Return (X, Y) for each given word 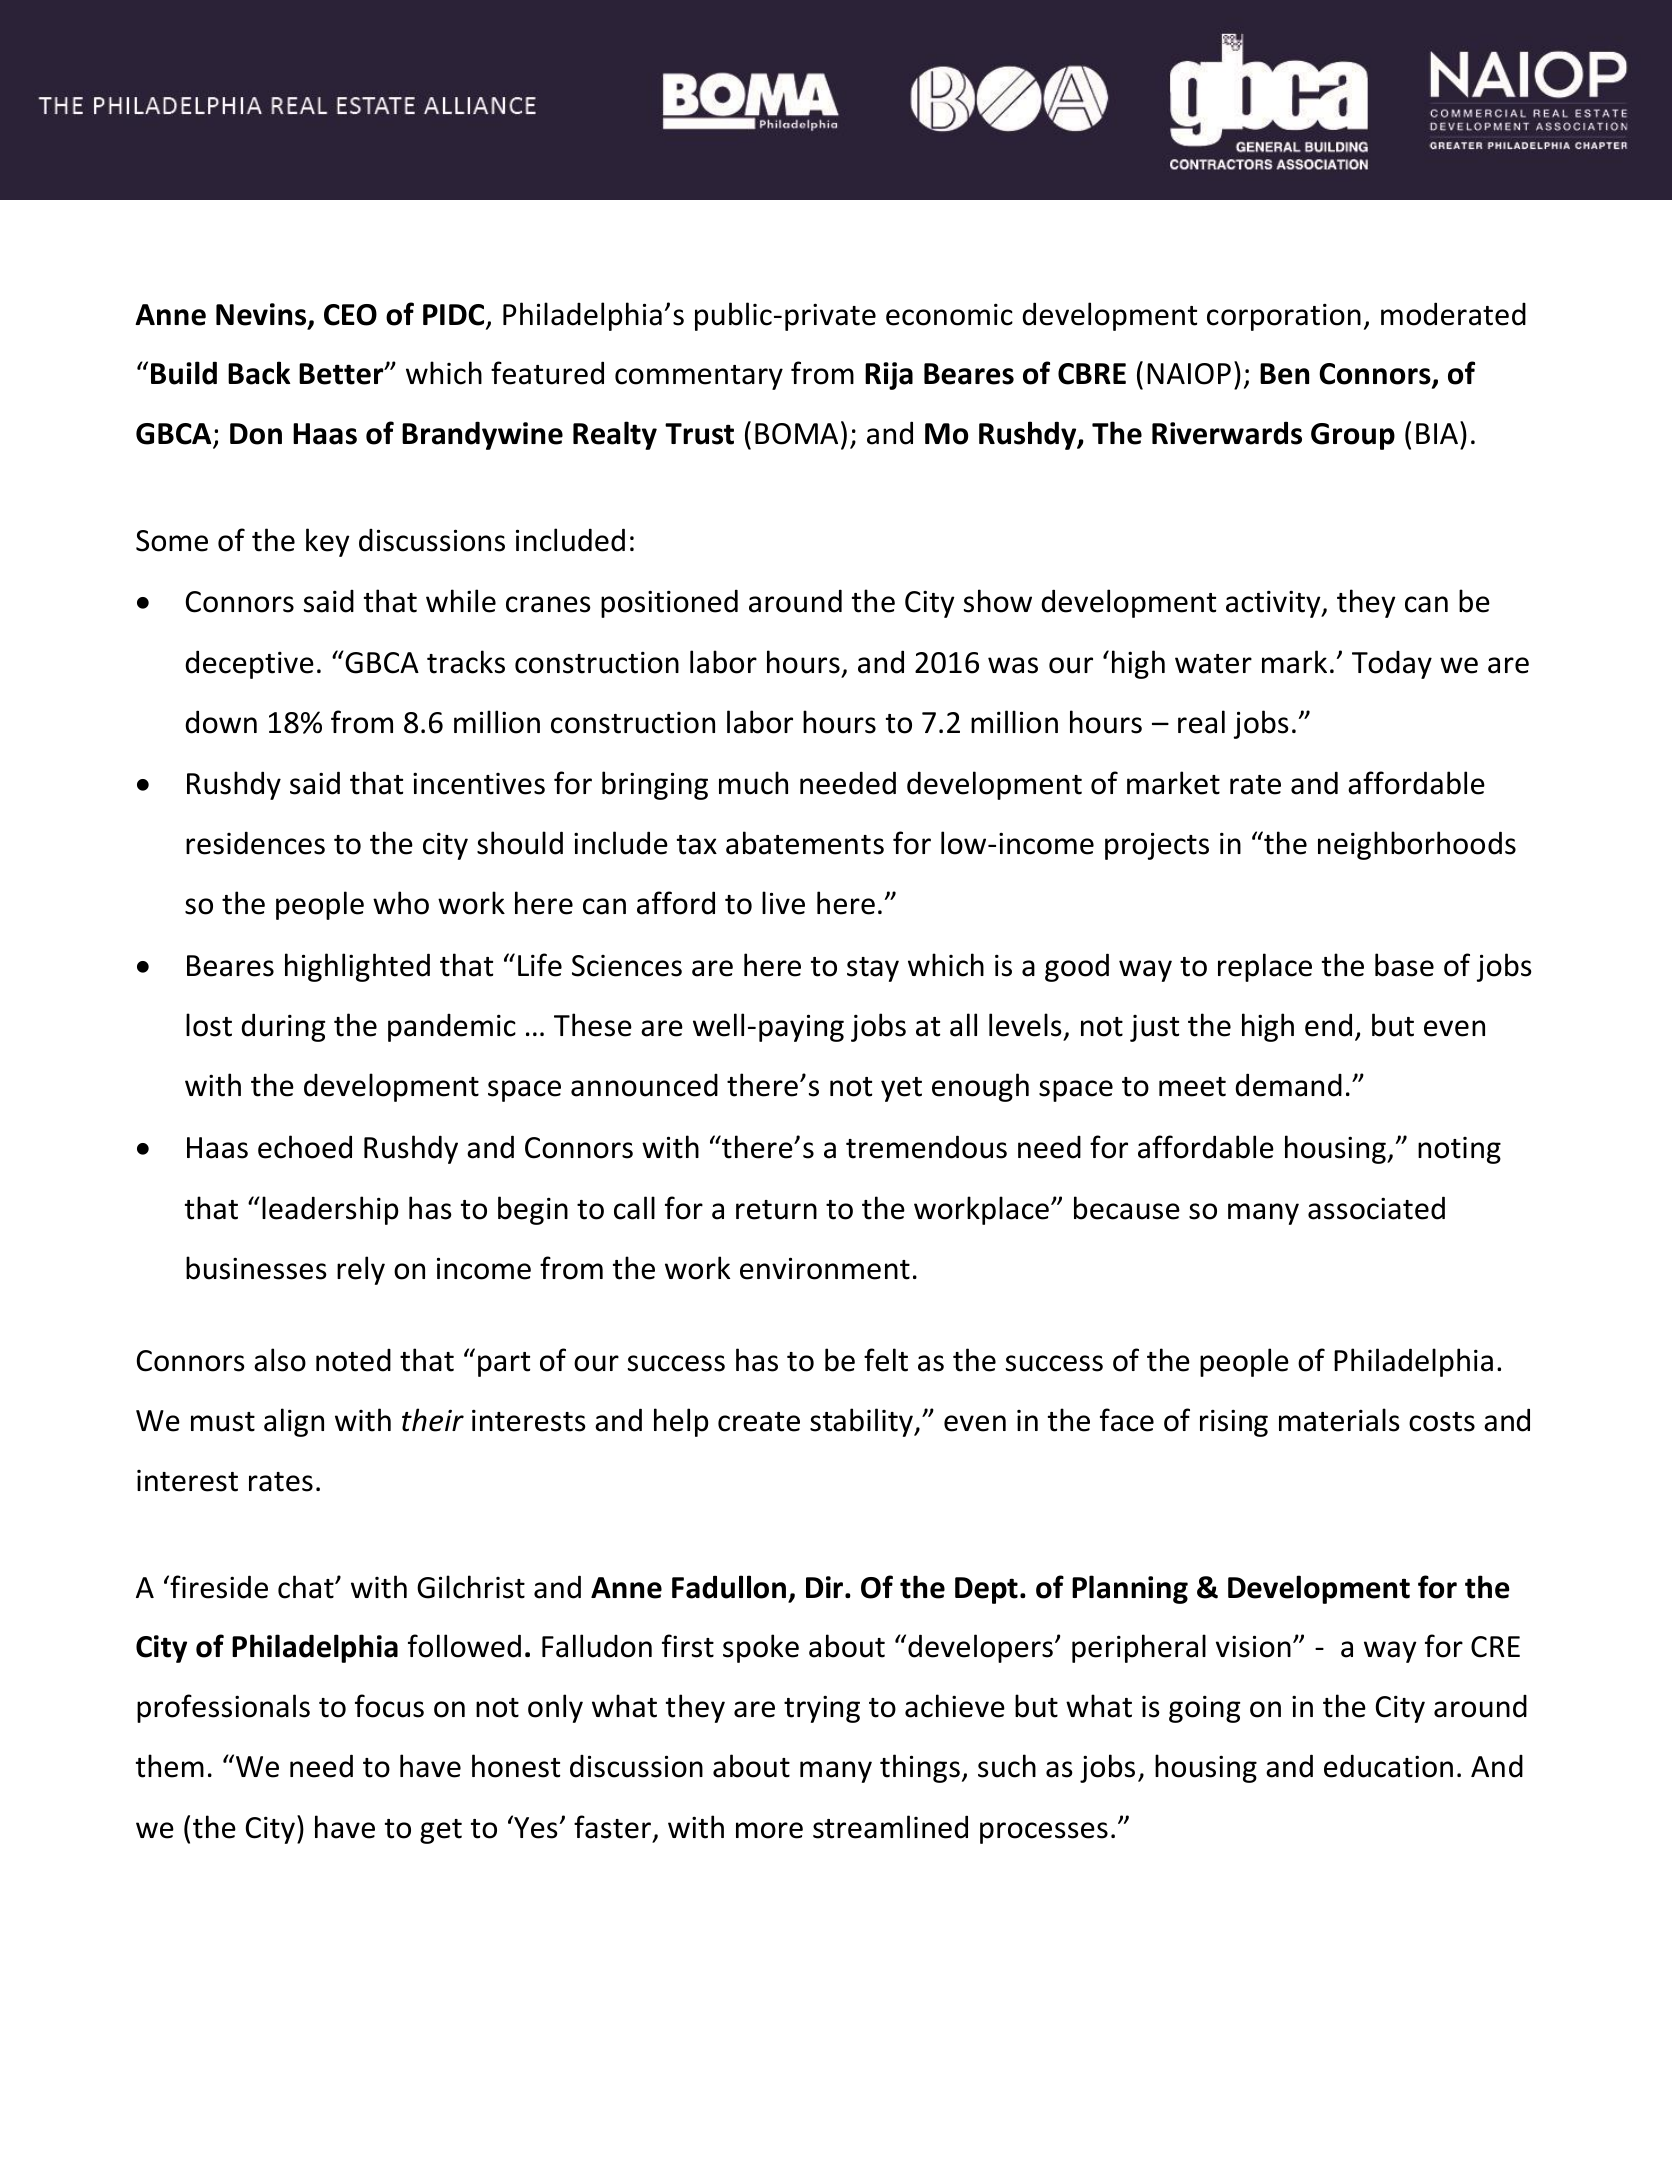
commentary (699, 377)
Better (342, 374)
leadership (330, 1210)
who (401, 903)
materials (1339, 1420)
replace (1265, 967)
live (783, 903)
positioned (669, 603)
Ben (1284, 374)
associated (1376, 1208)
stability (863, 1422)
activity (1274, 604)
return (776, 1210)
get (441, 1831)
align (294, 1422)
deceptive (249, 664)
